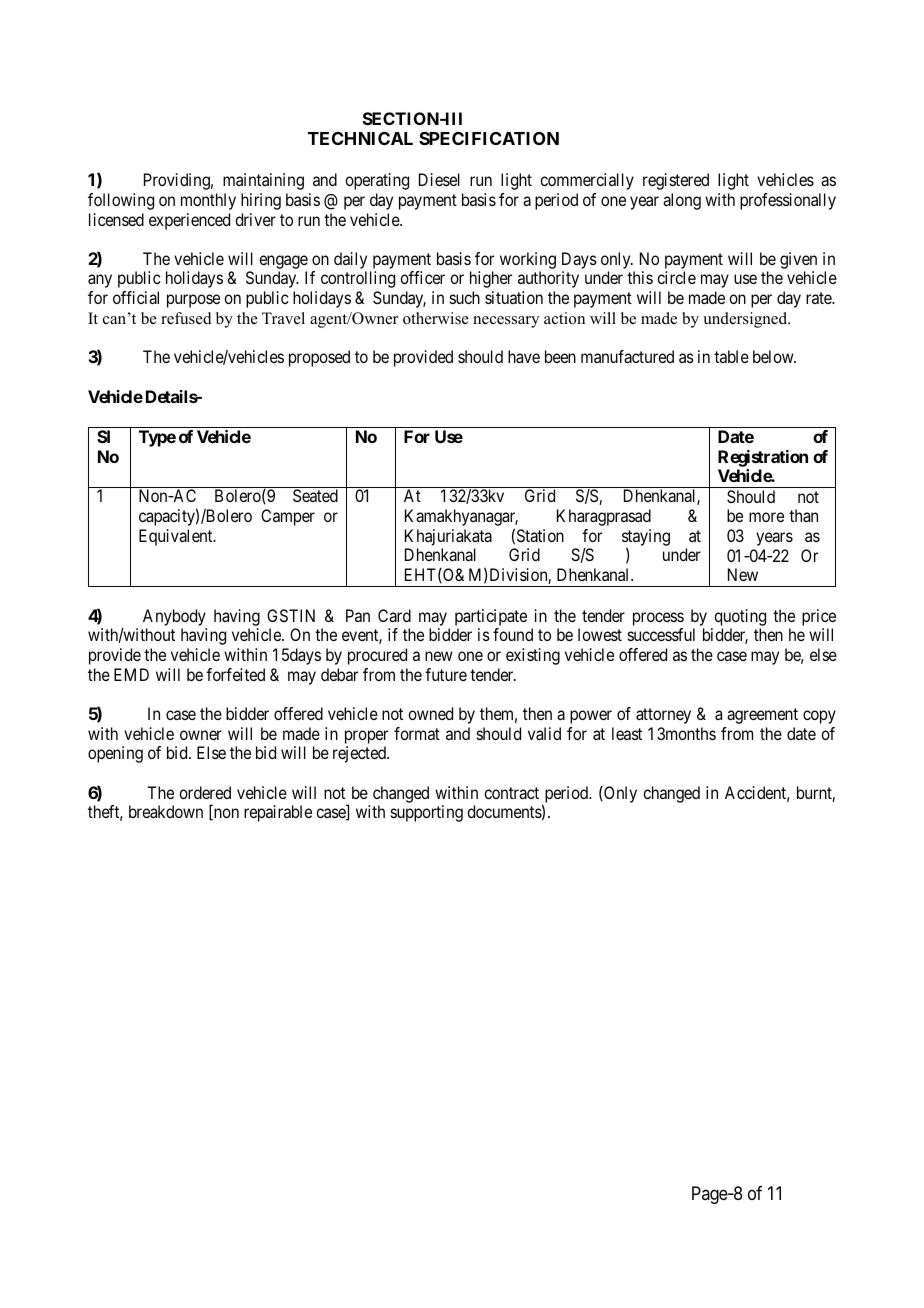  I want to click on Seated, so click(315, 495).
